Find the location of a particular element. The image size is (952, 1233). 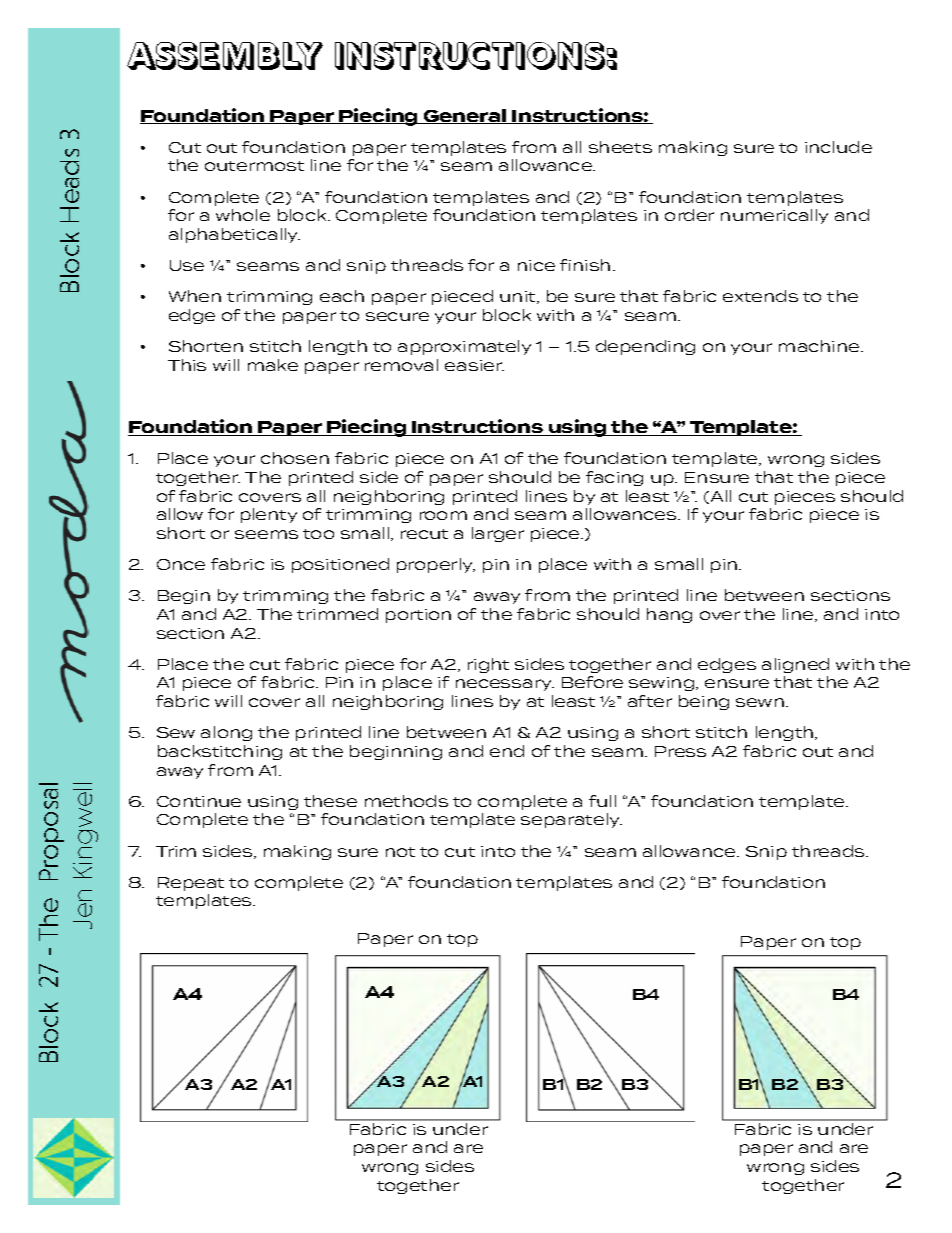

right is located at coordinates (488, 665).
